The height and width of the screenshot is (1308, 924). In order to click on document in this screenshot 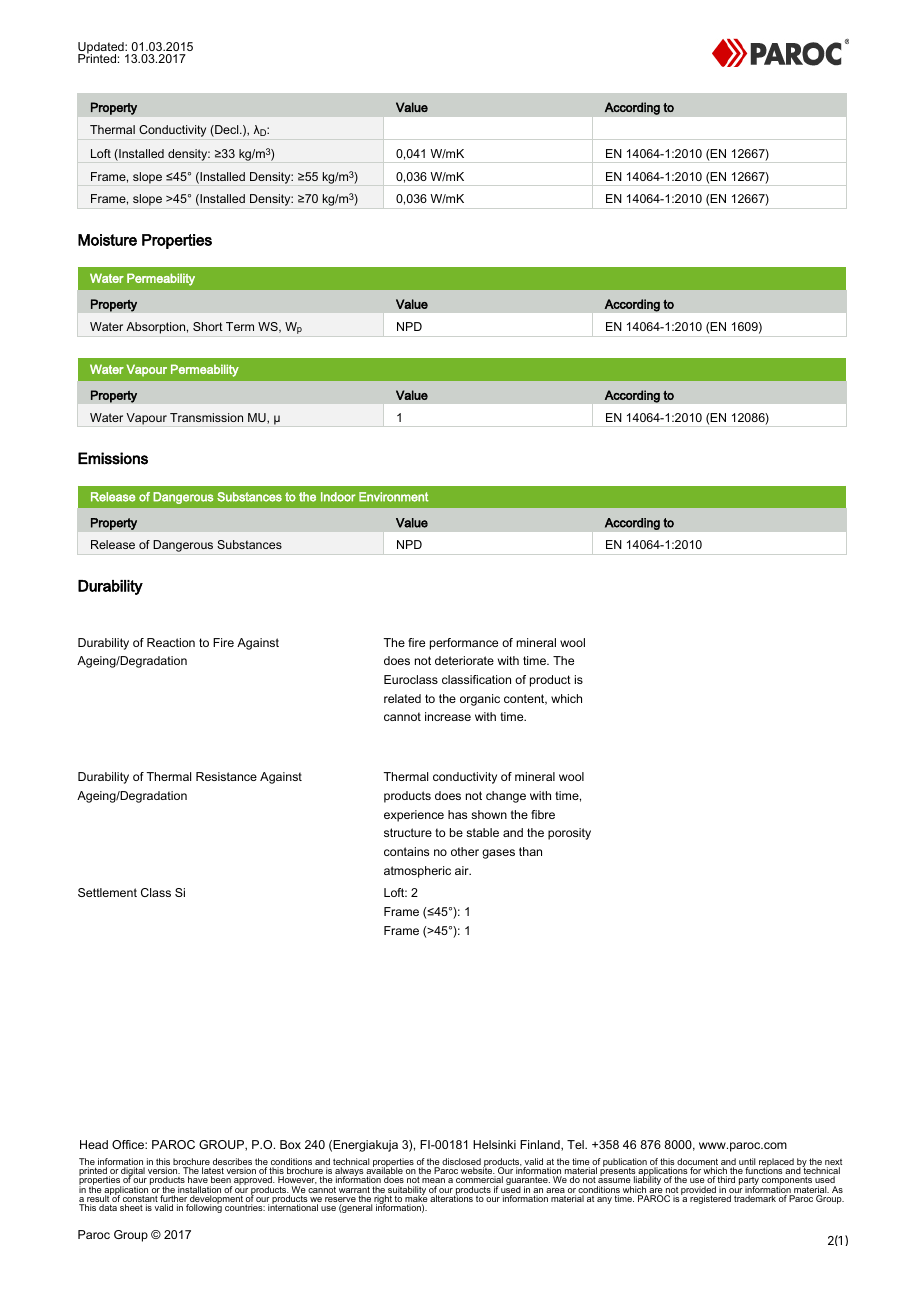, I will do `click(697, 1163)`.
